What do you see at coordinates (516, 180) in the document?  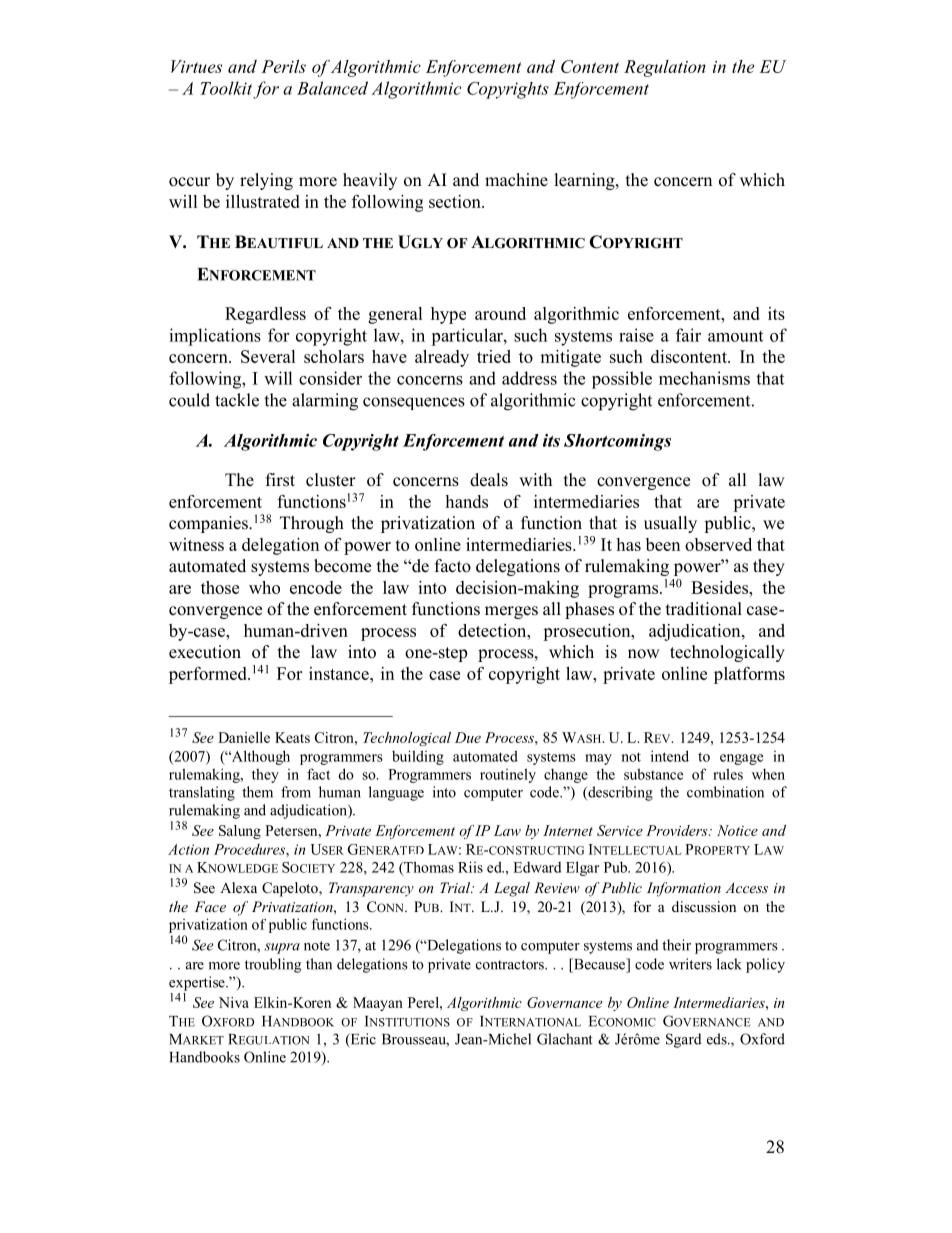 I see `machine` at bounding box center [516, 180].
